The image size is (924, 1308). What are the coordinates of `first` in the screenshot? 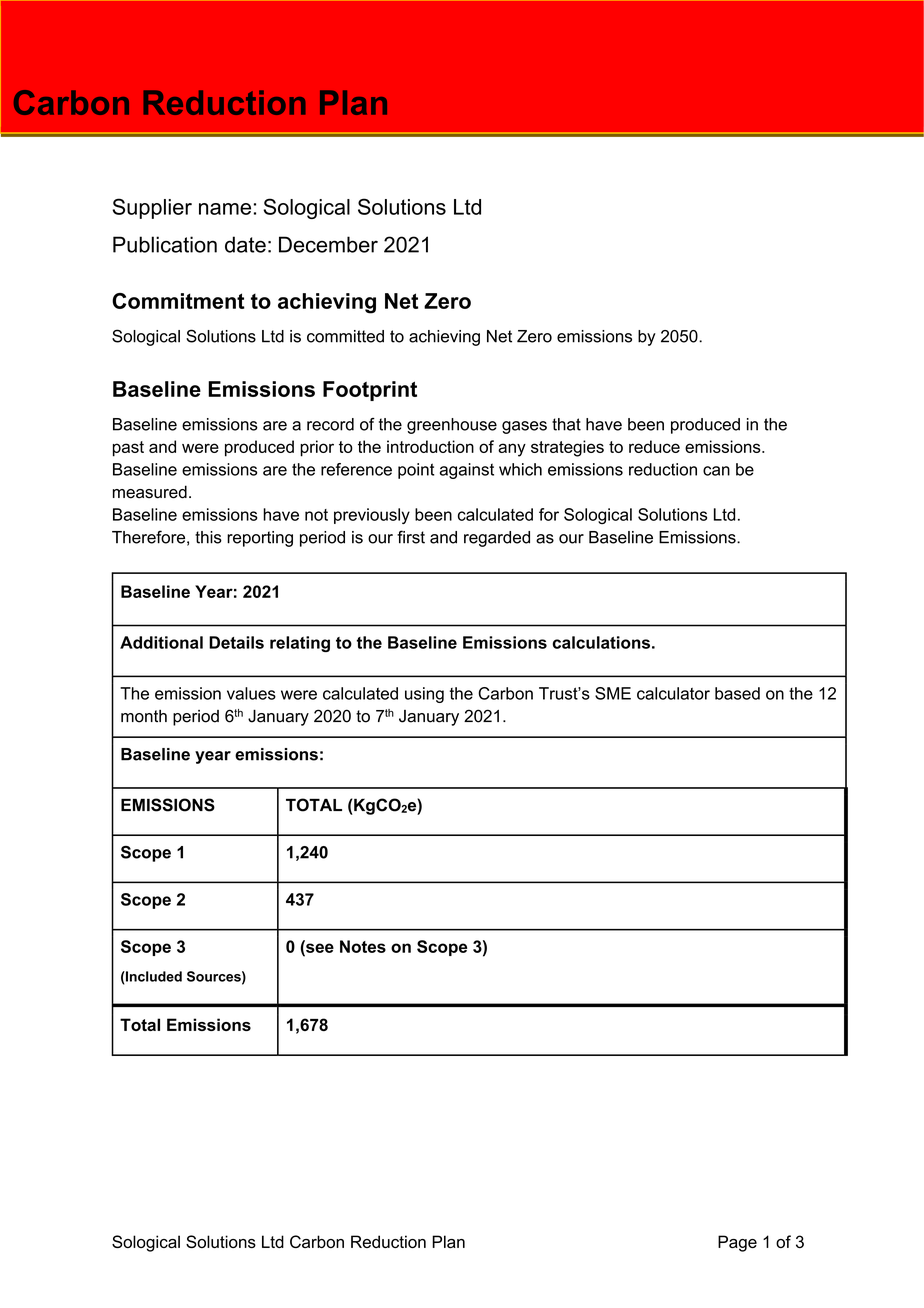 It's located at (411, 537).
